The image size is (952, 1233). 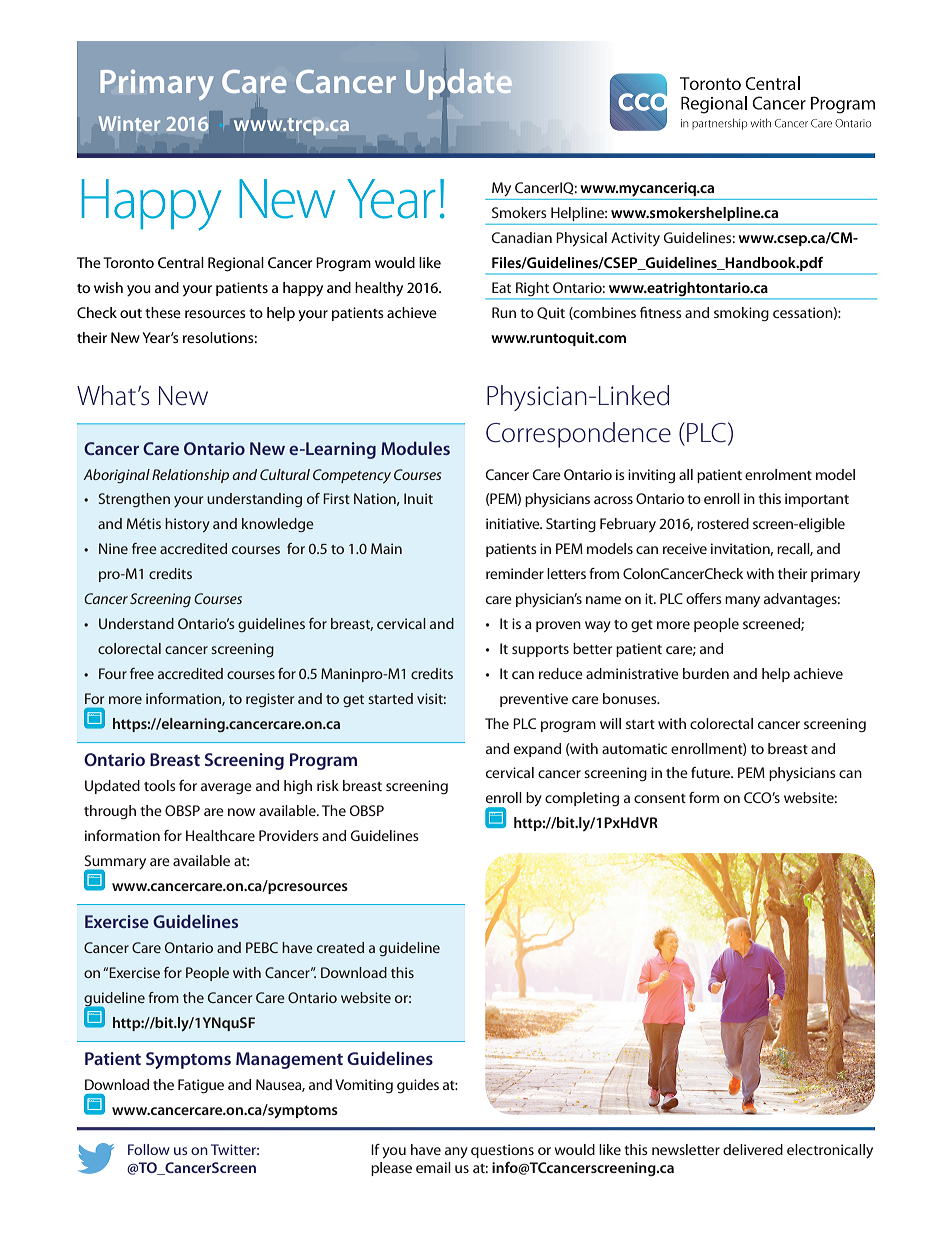 I want to click on Activity, so click(x=635, y=239).
